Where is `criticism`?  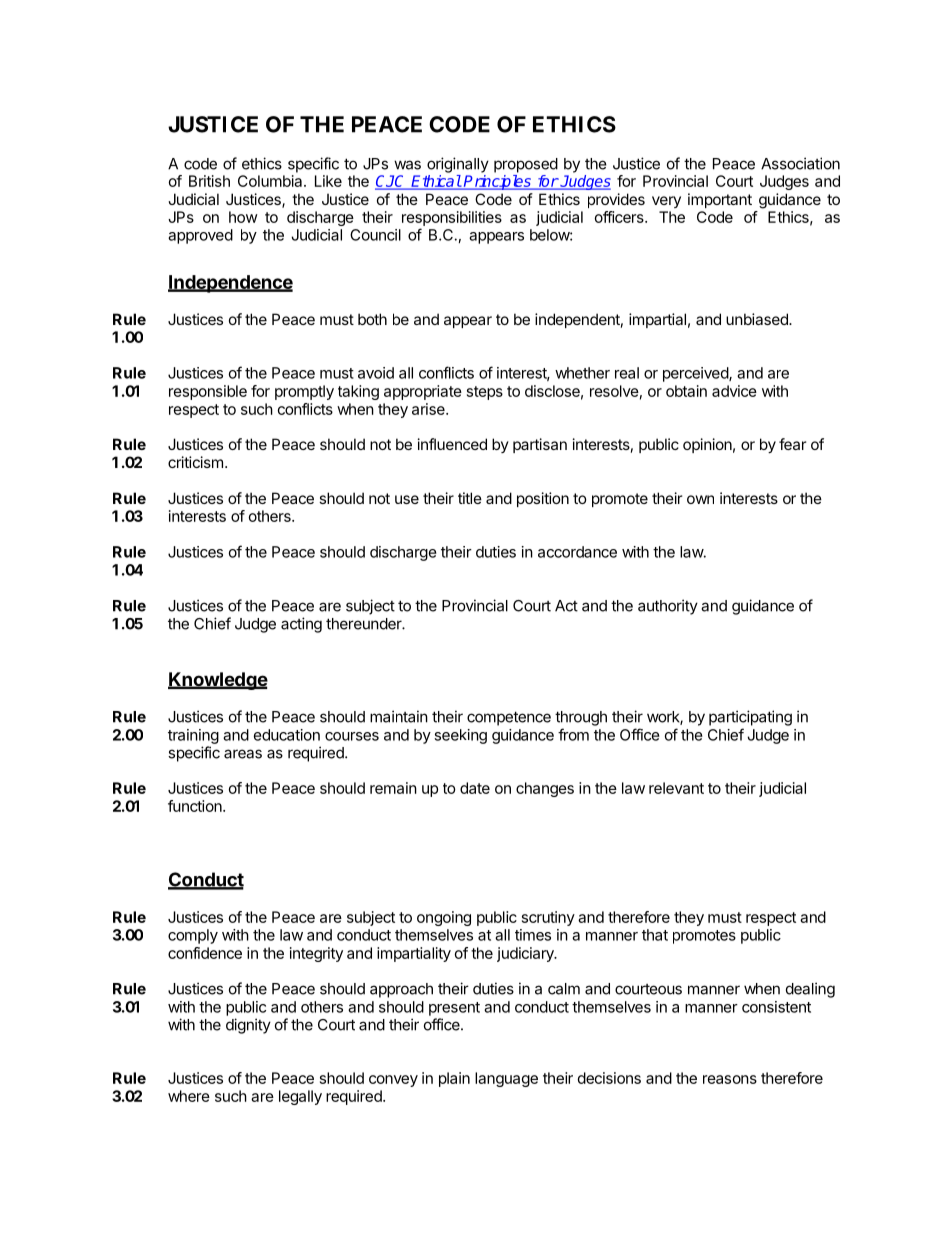
criticism is located at coordinates (195, 462).
